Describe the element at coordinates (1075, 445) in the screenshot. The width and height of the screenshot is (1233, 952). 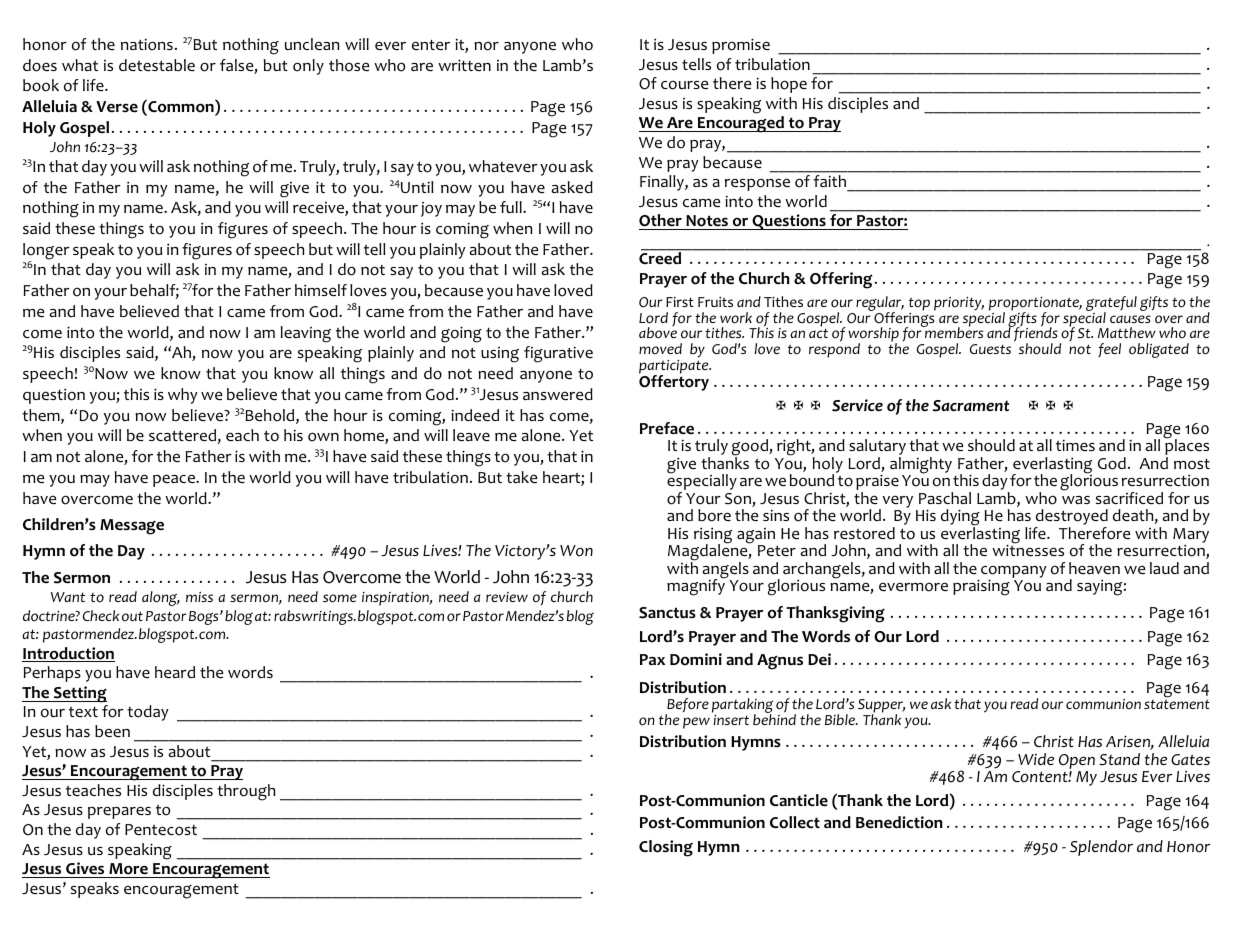
I see `times` at that location.
